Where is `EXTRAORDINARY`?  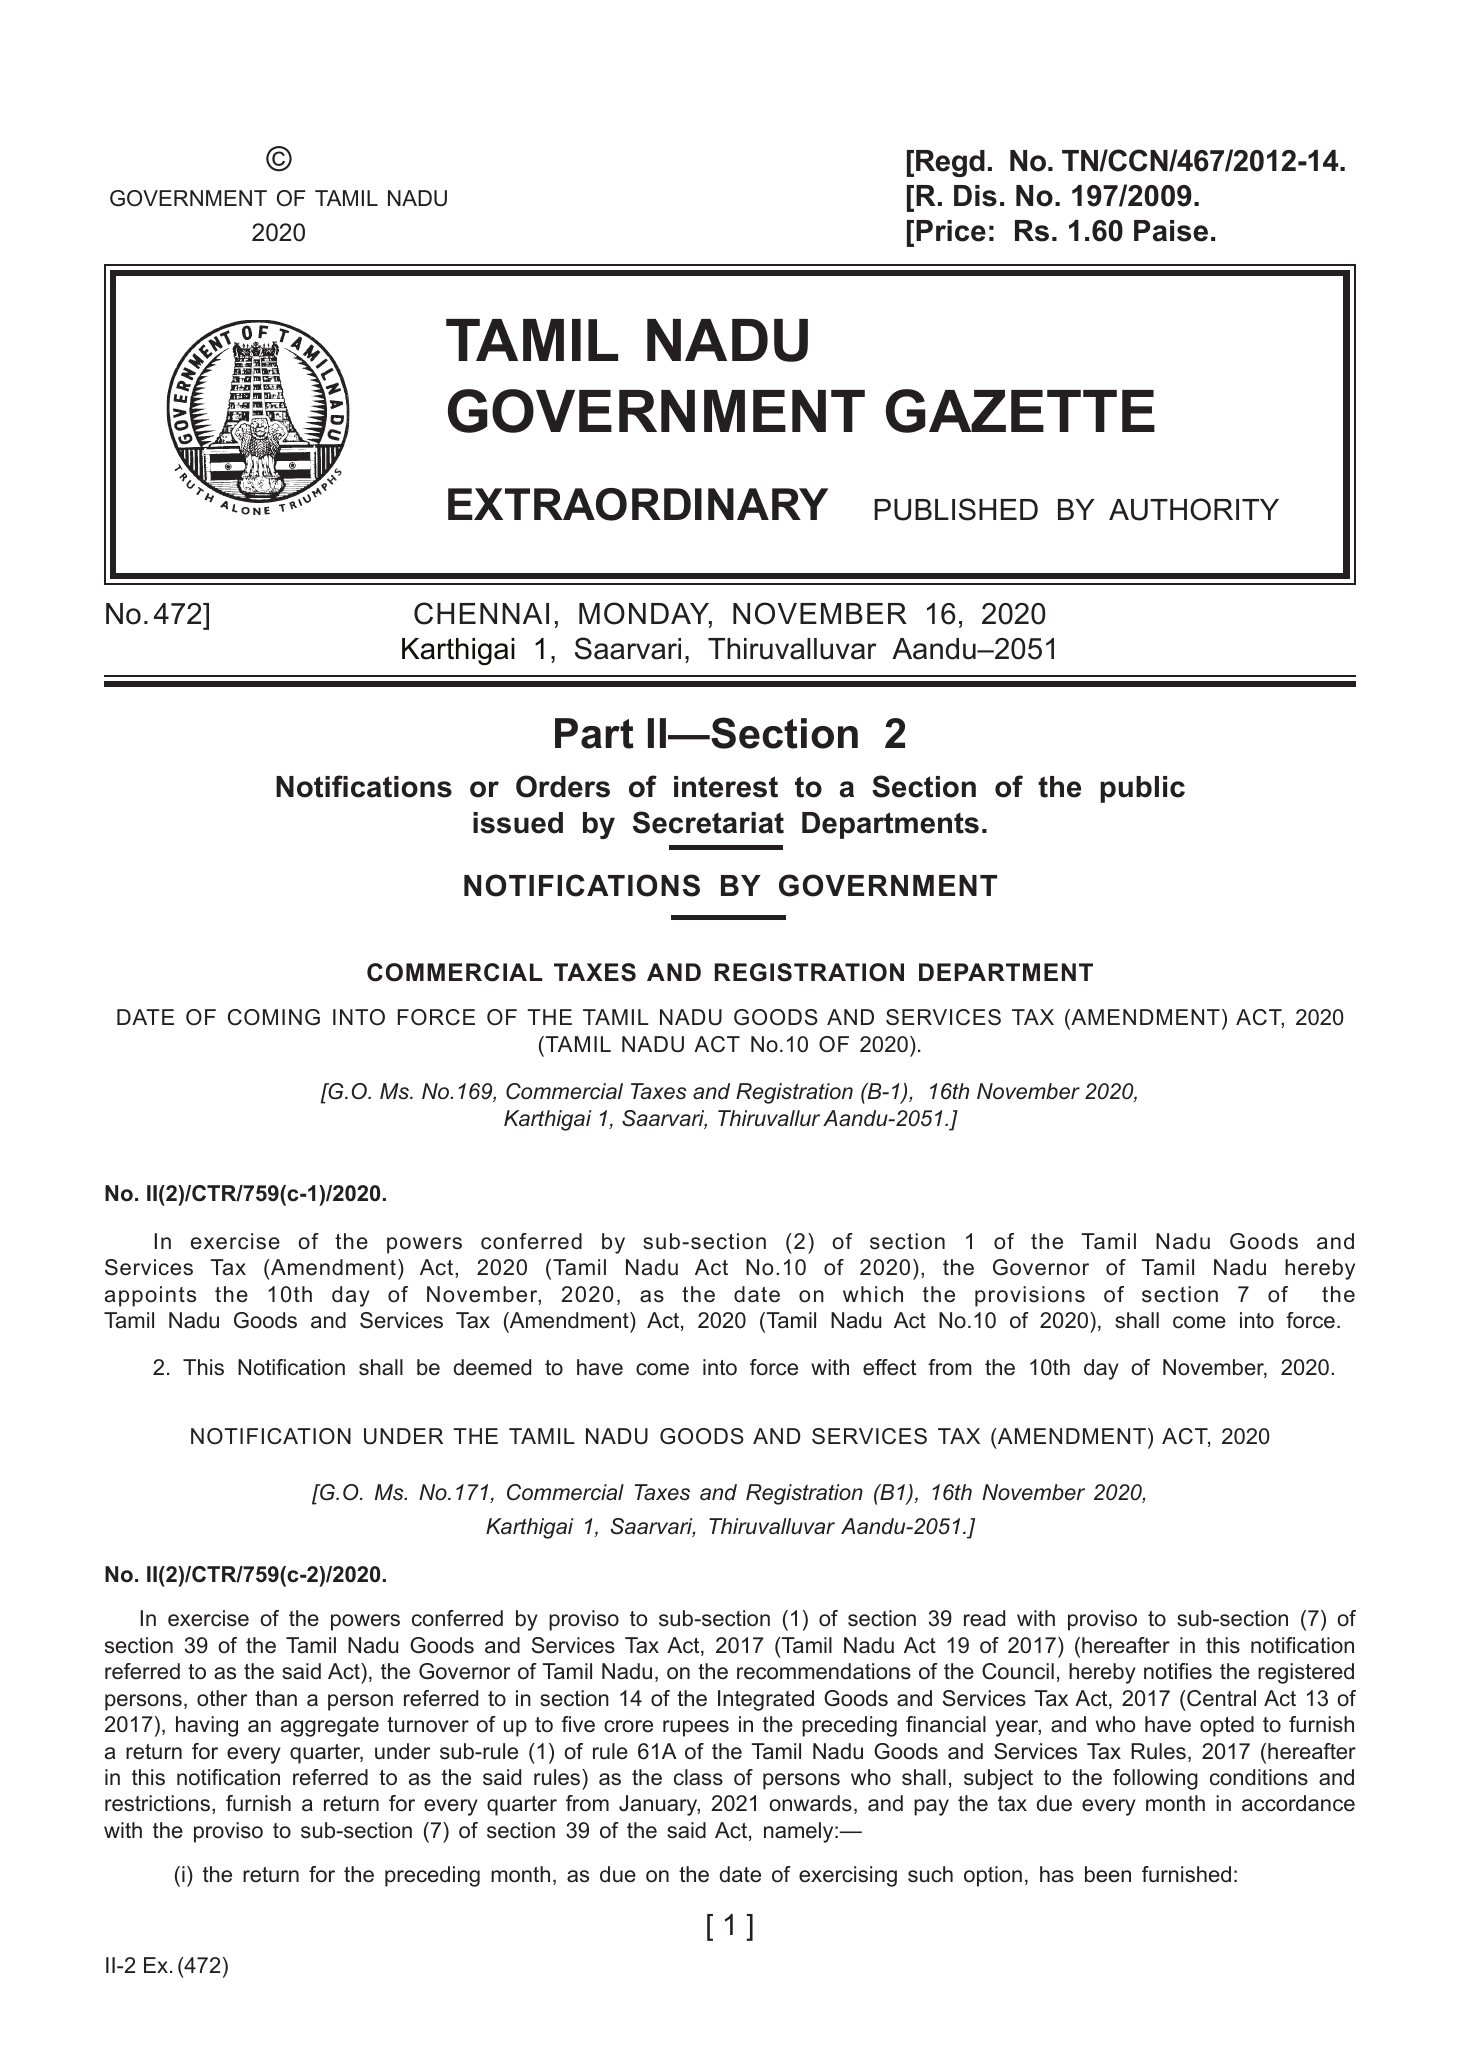 EXTRAORDINARY is located at coordinates (638, 504).
